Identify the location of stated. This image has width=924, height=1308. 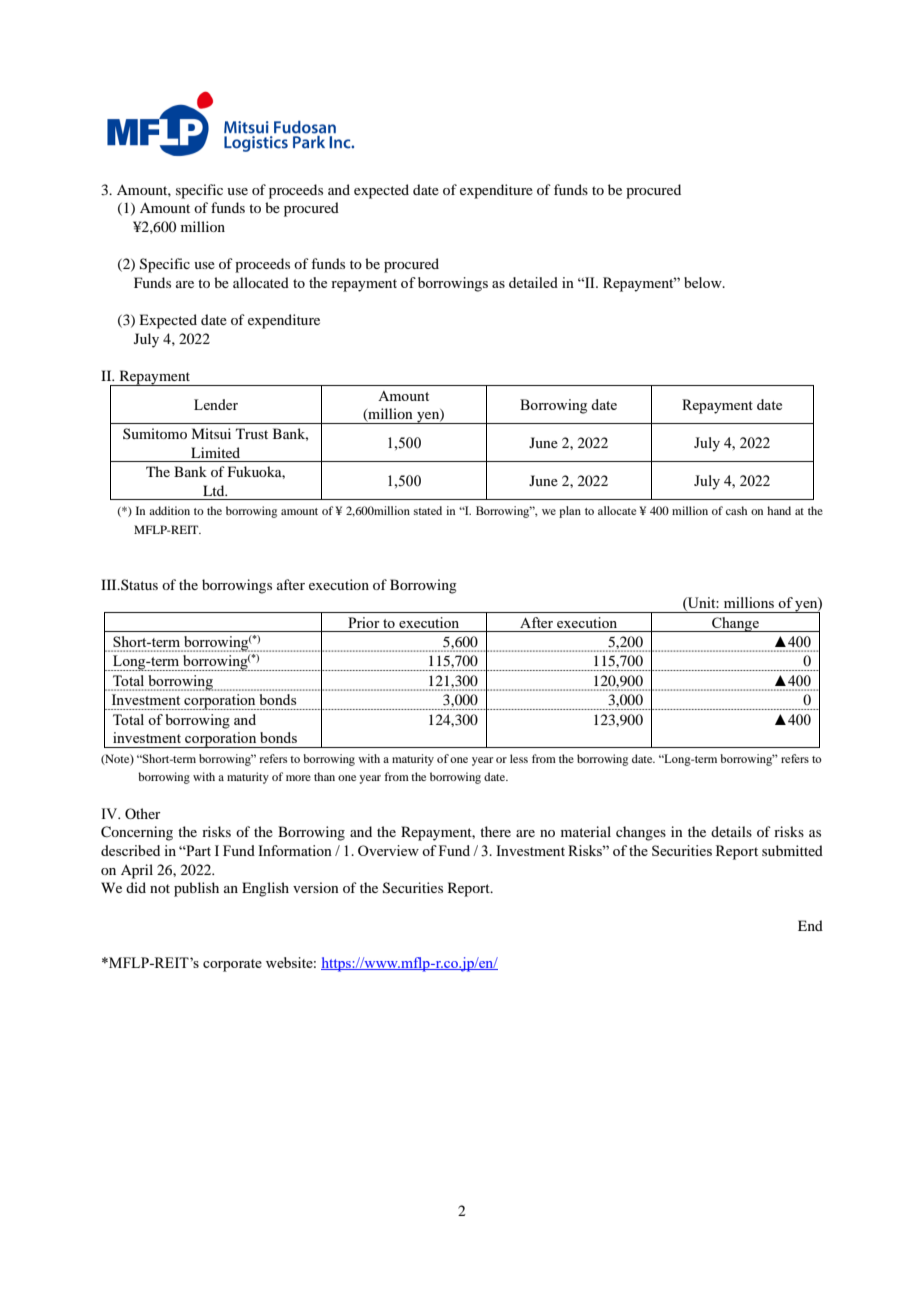
(428, 510).
